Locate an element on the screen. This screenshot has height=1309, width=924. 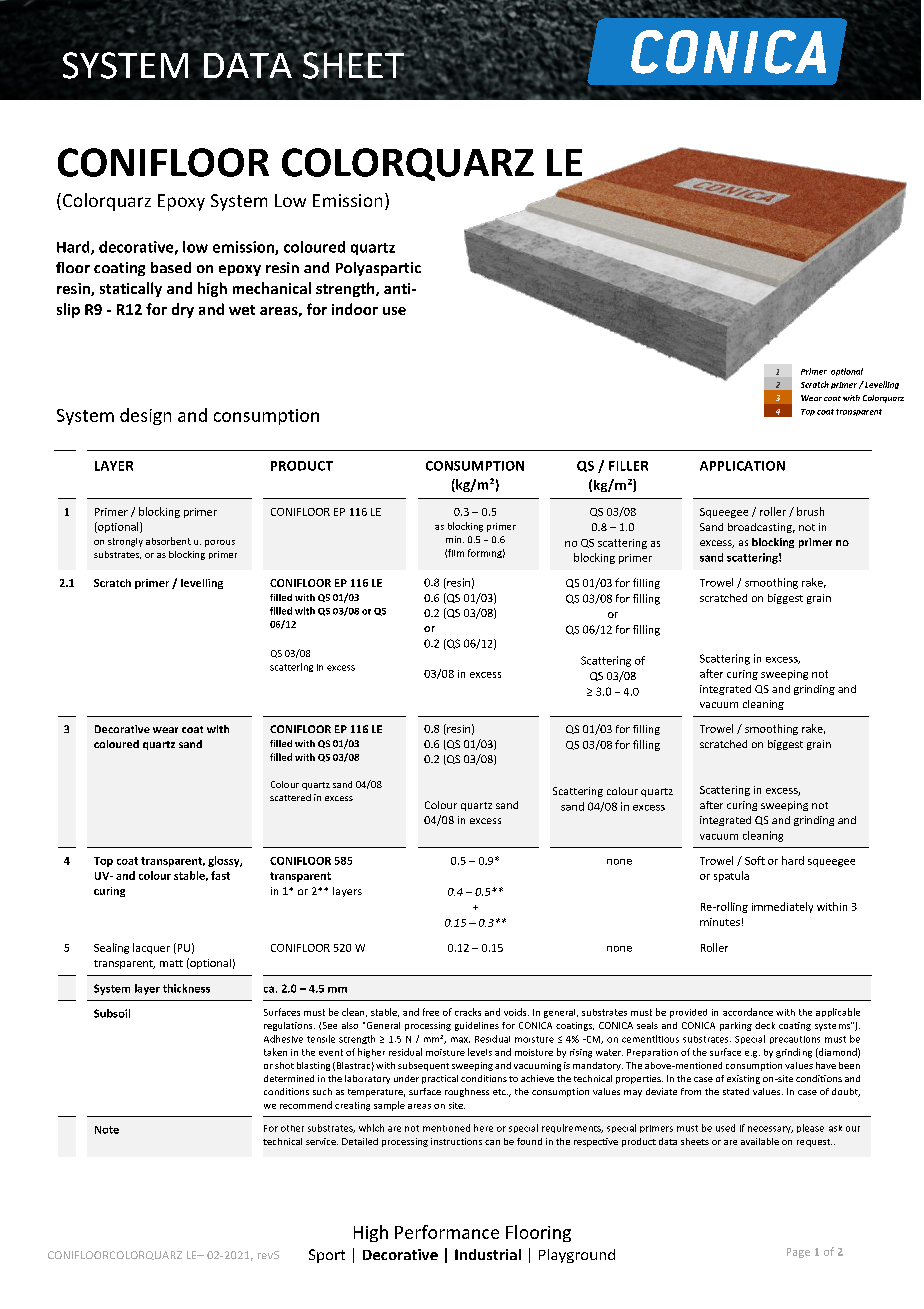
Performance is located at coordinates (447, 1232).
